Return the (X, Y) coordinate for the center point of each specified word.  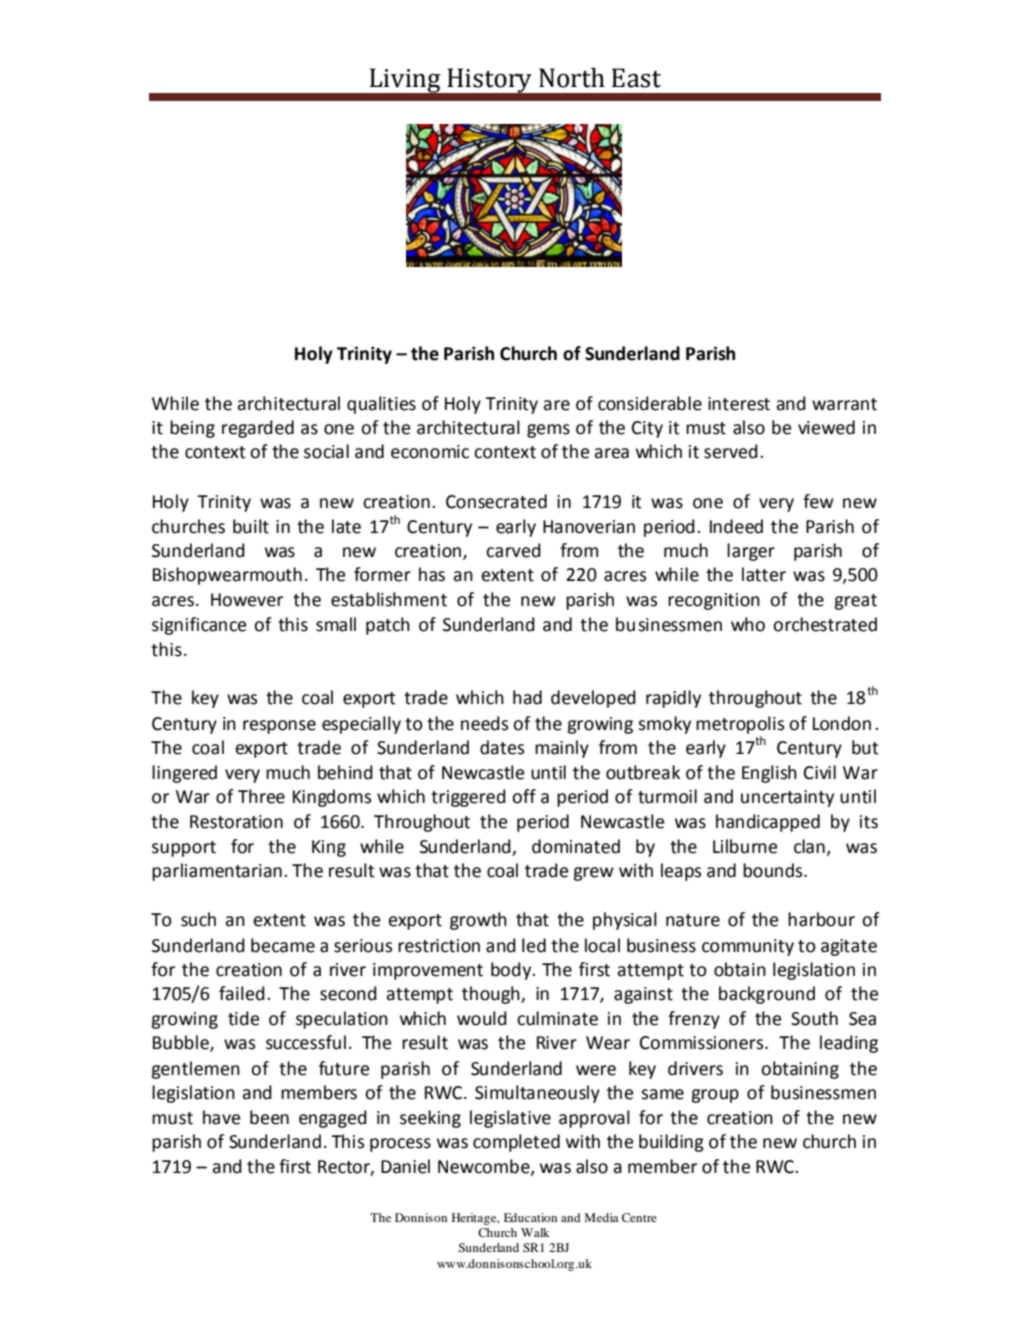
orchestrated (825, 624)
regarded (258, 429)
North (572, 78)
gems (548, 431)
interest (739, 404)
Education (530, 1217)
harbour (821, 919)
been (269, 1117)
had (527, 697)
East (636, 78)
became (283, 945)
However (247, 600)
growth (478, 921)
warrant (844, 404)
